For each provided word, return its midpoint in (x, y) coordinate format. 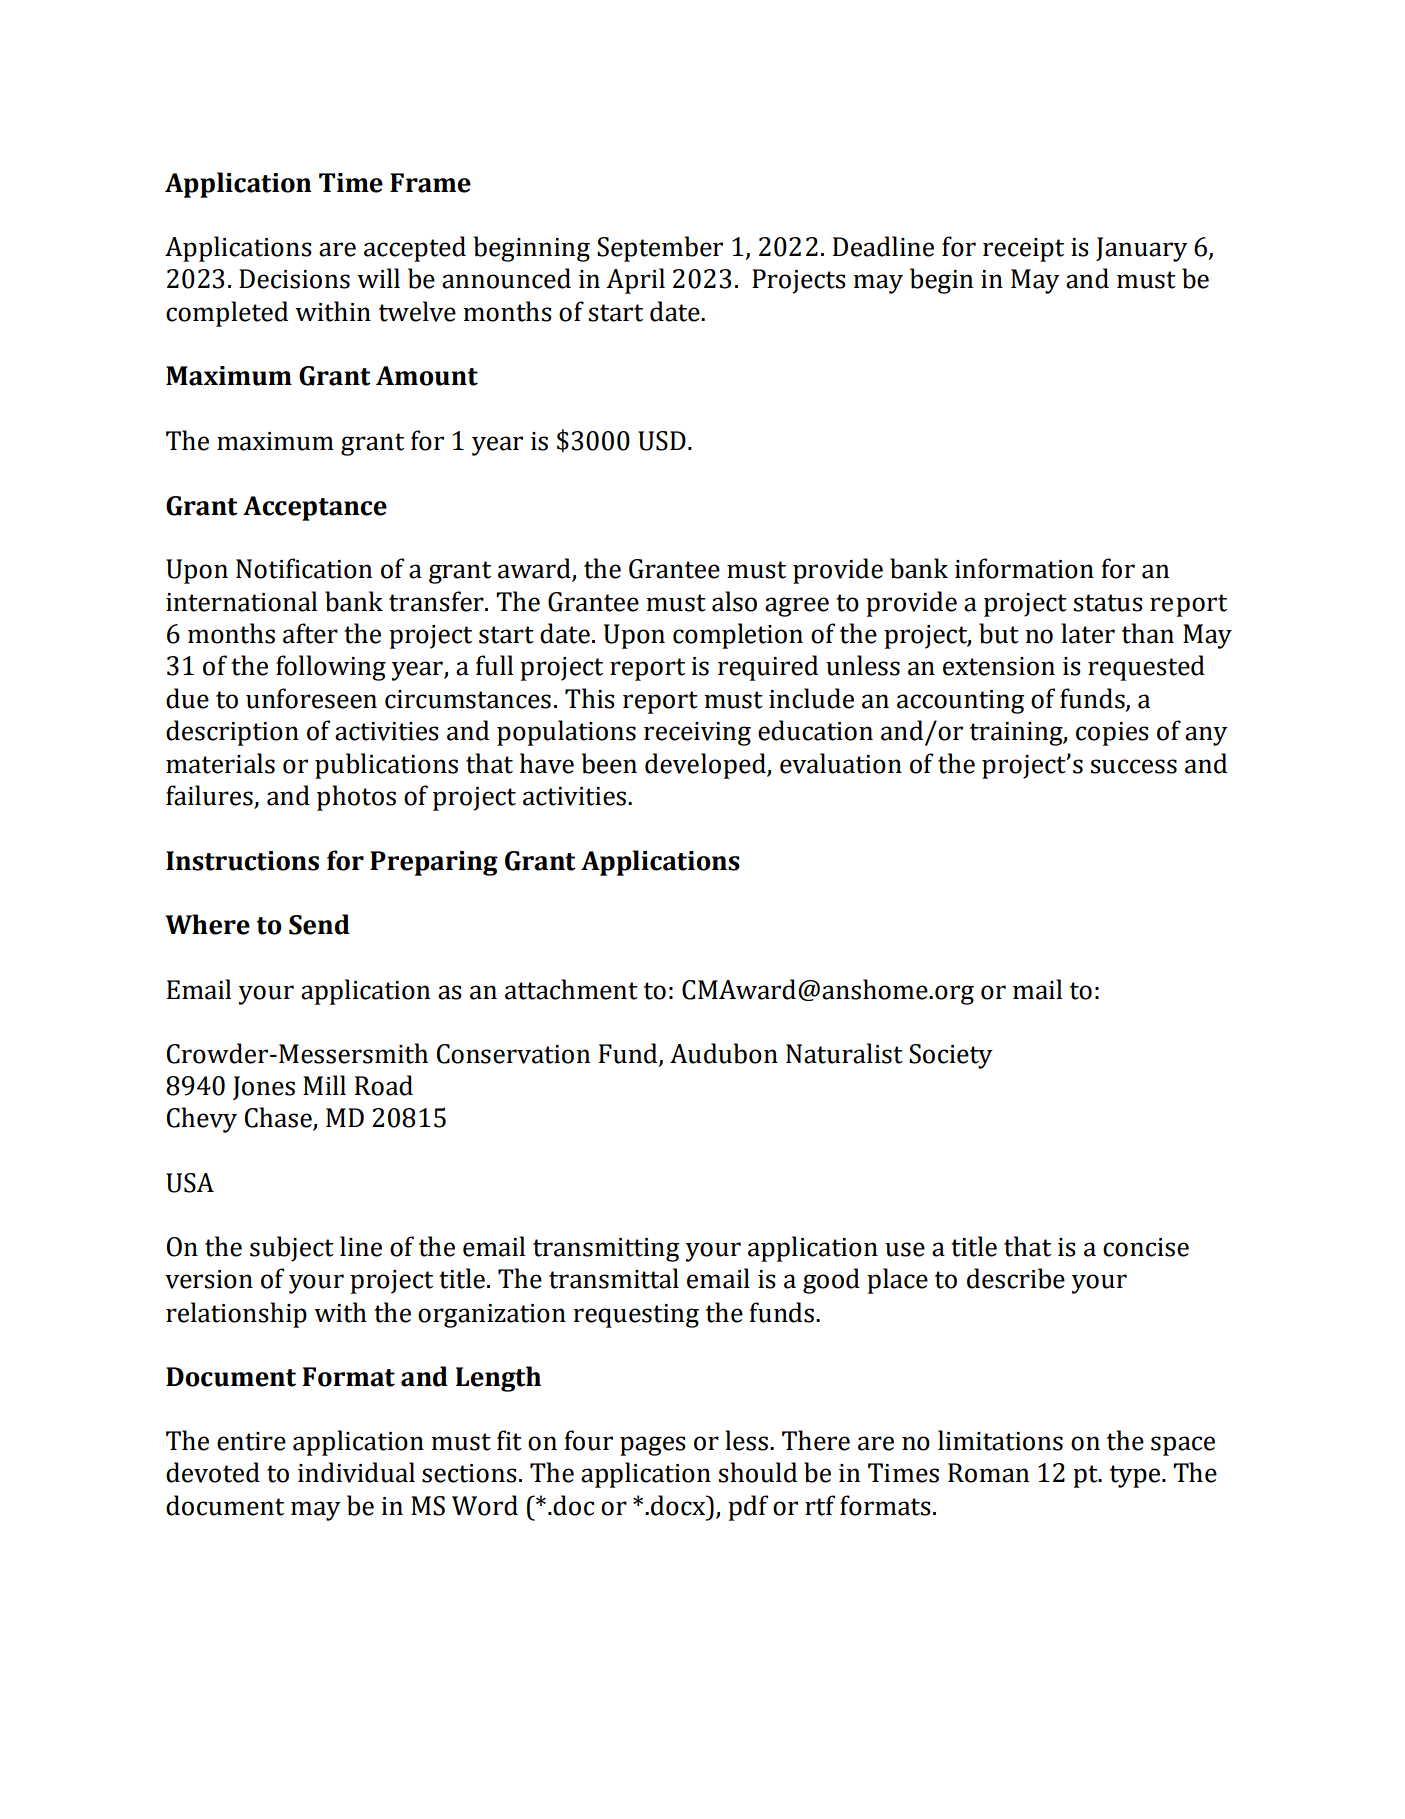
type (1136, 1476)
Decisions (294, 279)
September (660, 249)
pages (653, 1446)
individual (356, 1472)
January (1142, 249)
